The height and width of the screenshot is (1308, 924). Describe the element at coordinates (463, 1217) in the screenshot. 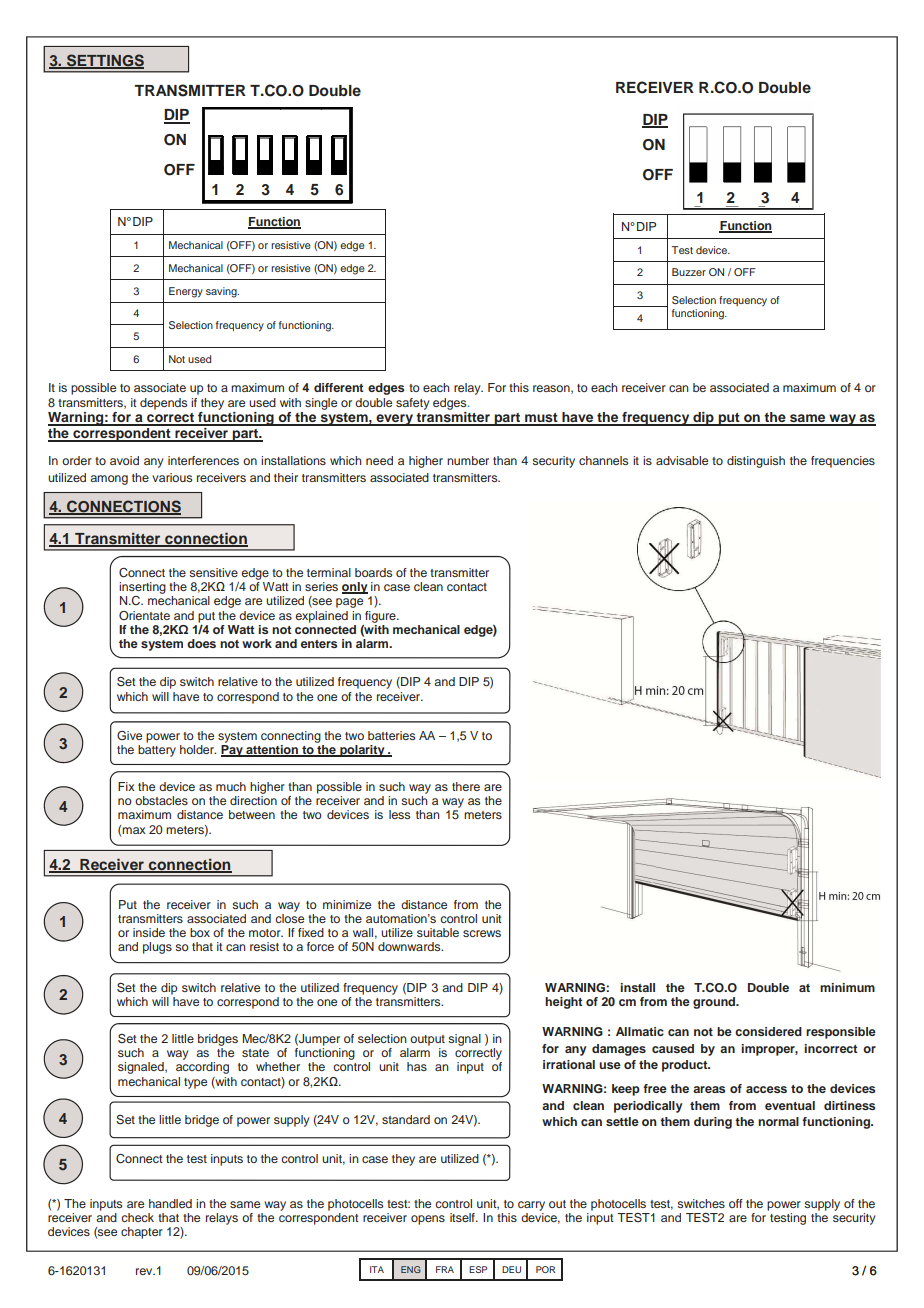

I see `itself` at that location.
